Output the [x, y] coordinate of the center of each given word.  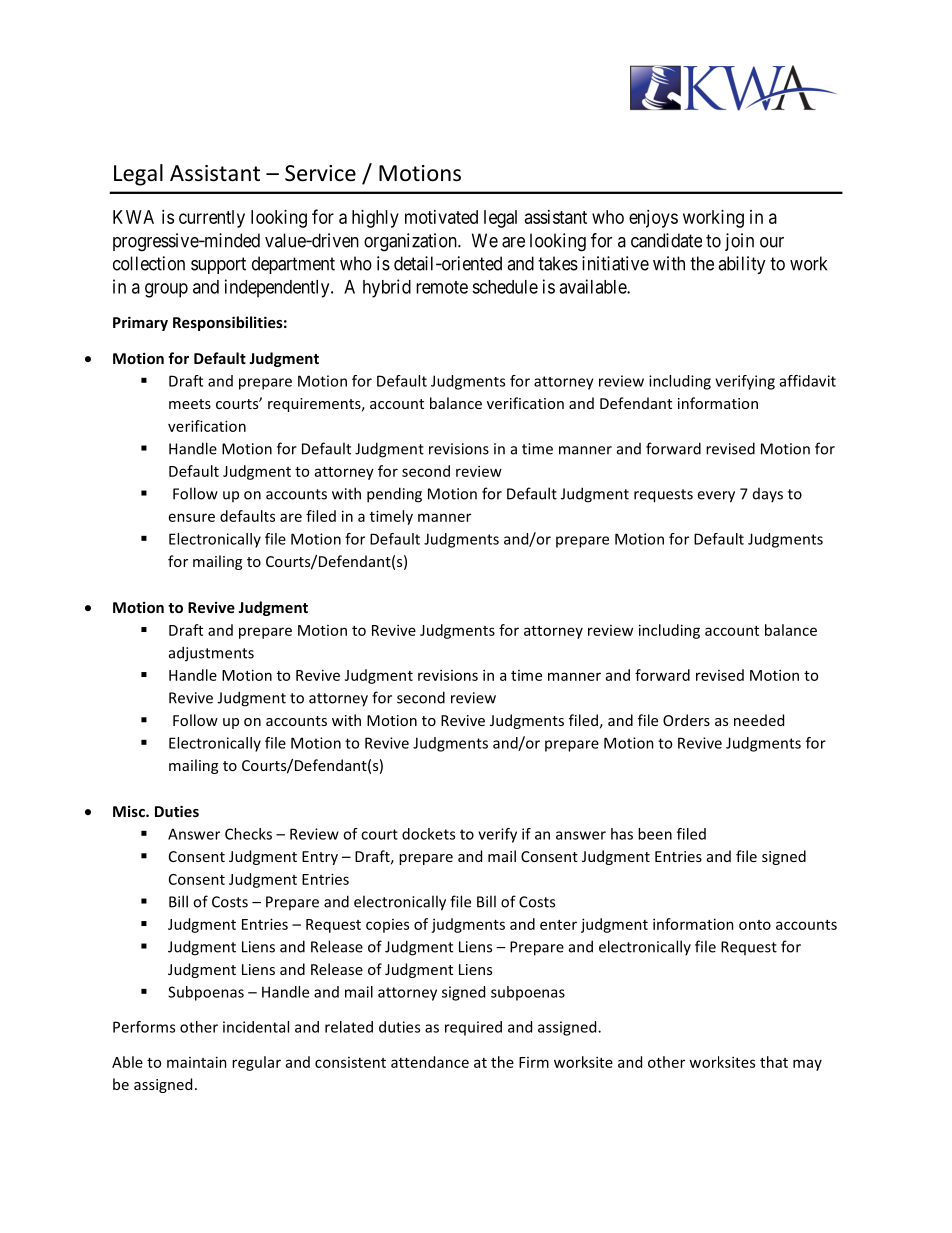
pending [394, 495]
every [716, 497]
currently [212, 219]
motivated [441, 217]
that [774, 1062]
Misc [130, 811]
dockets [428, 834]
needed [759, 720]
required [473, 1028]
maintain [197, 1062]
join [739, 242]
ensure [192, 517]
